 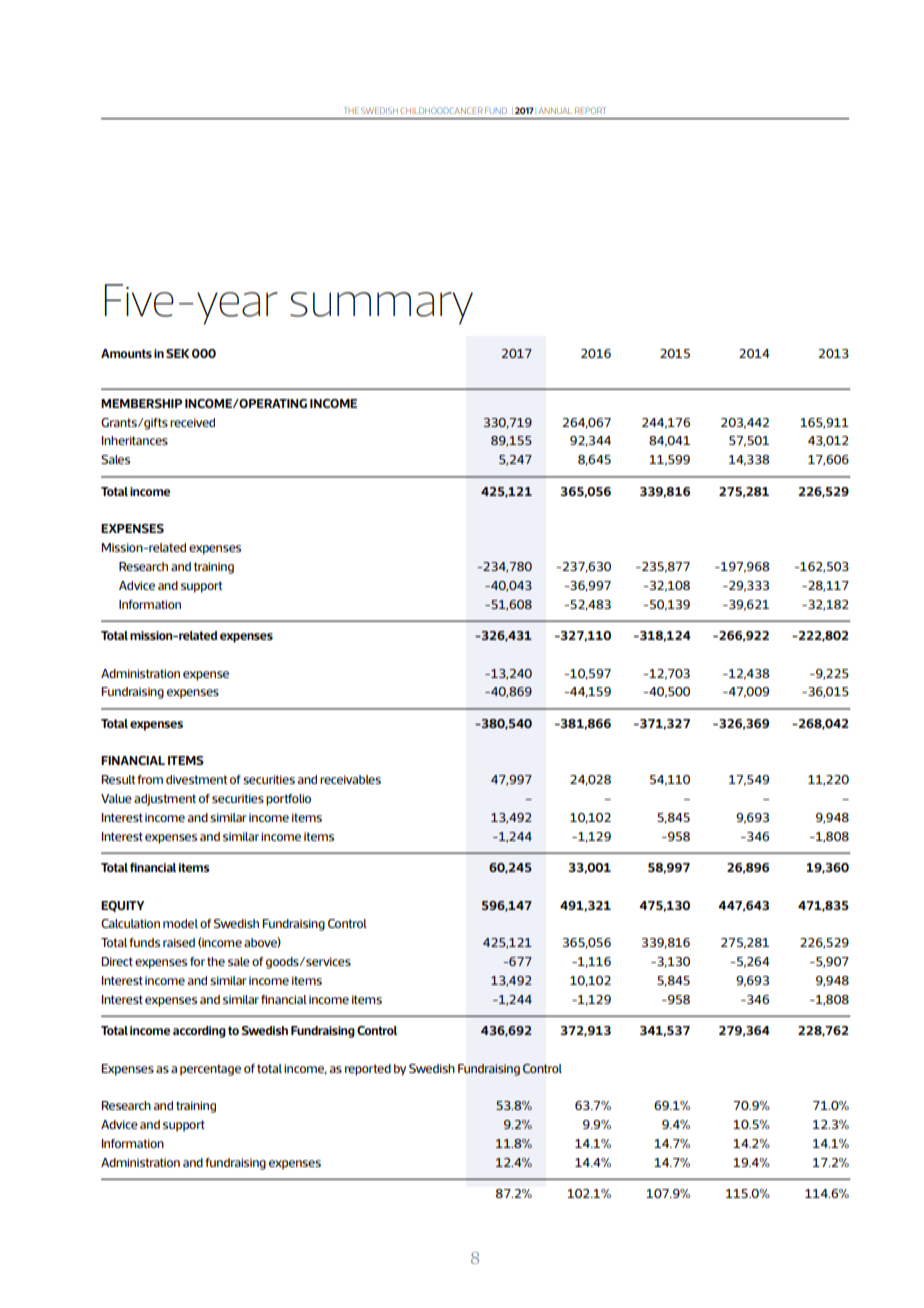 What do you see at coordinates (165, 800) in the screenshot?
I see `adjustment` at bounding box center [165, 800].
